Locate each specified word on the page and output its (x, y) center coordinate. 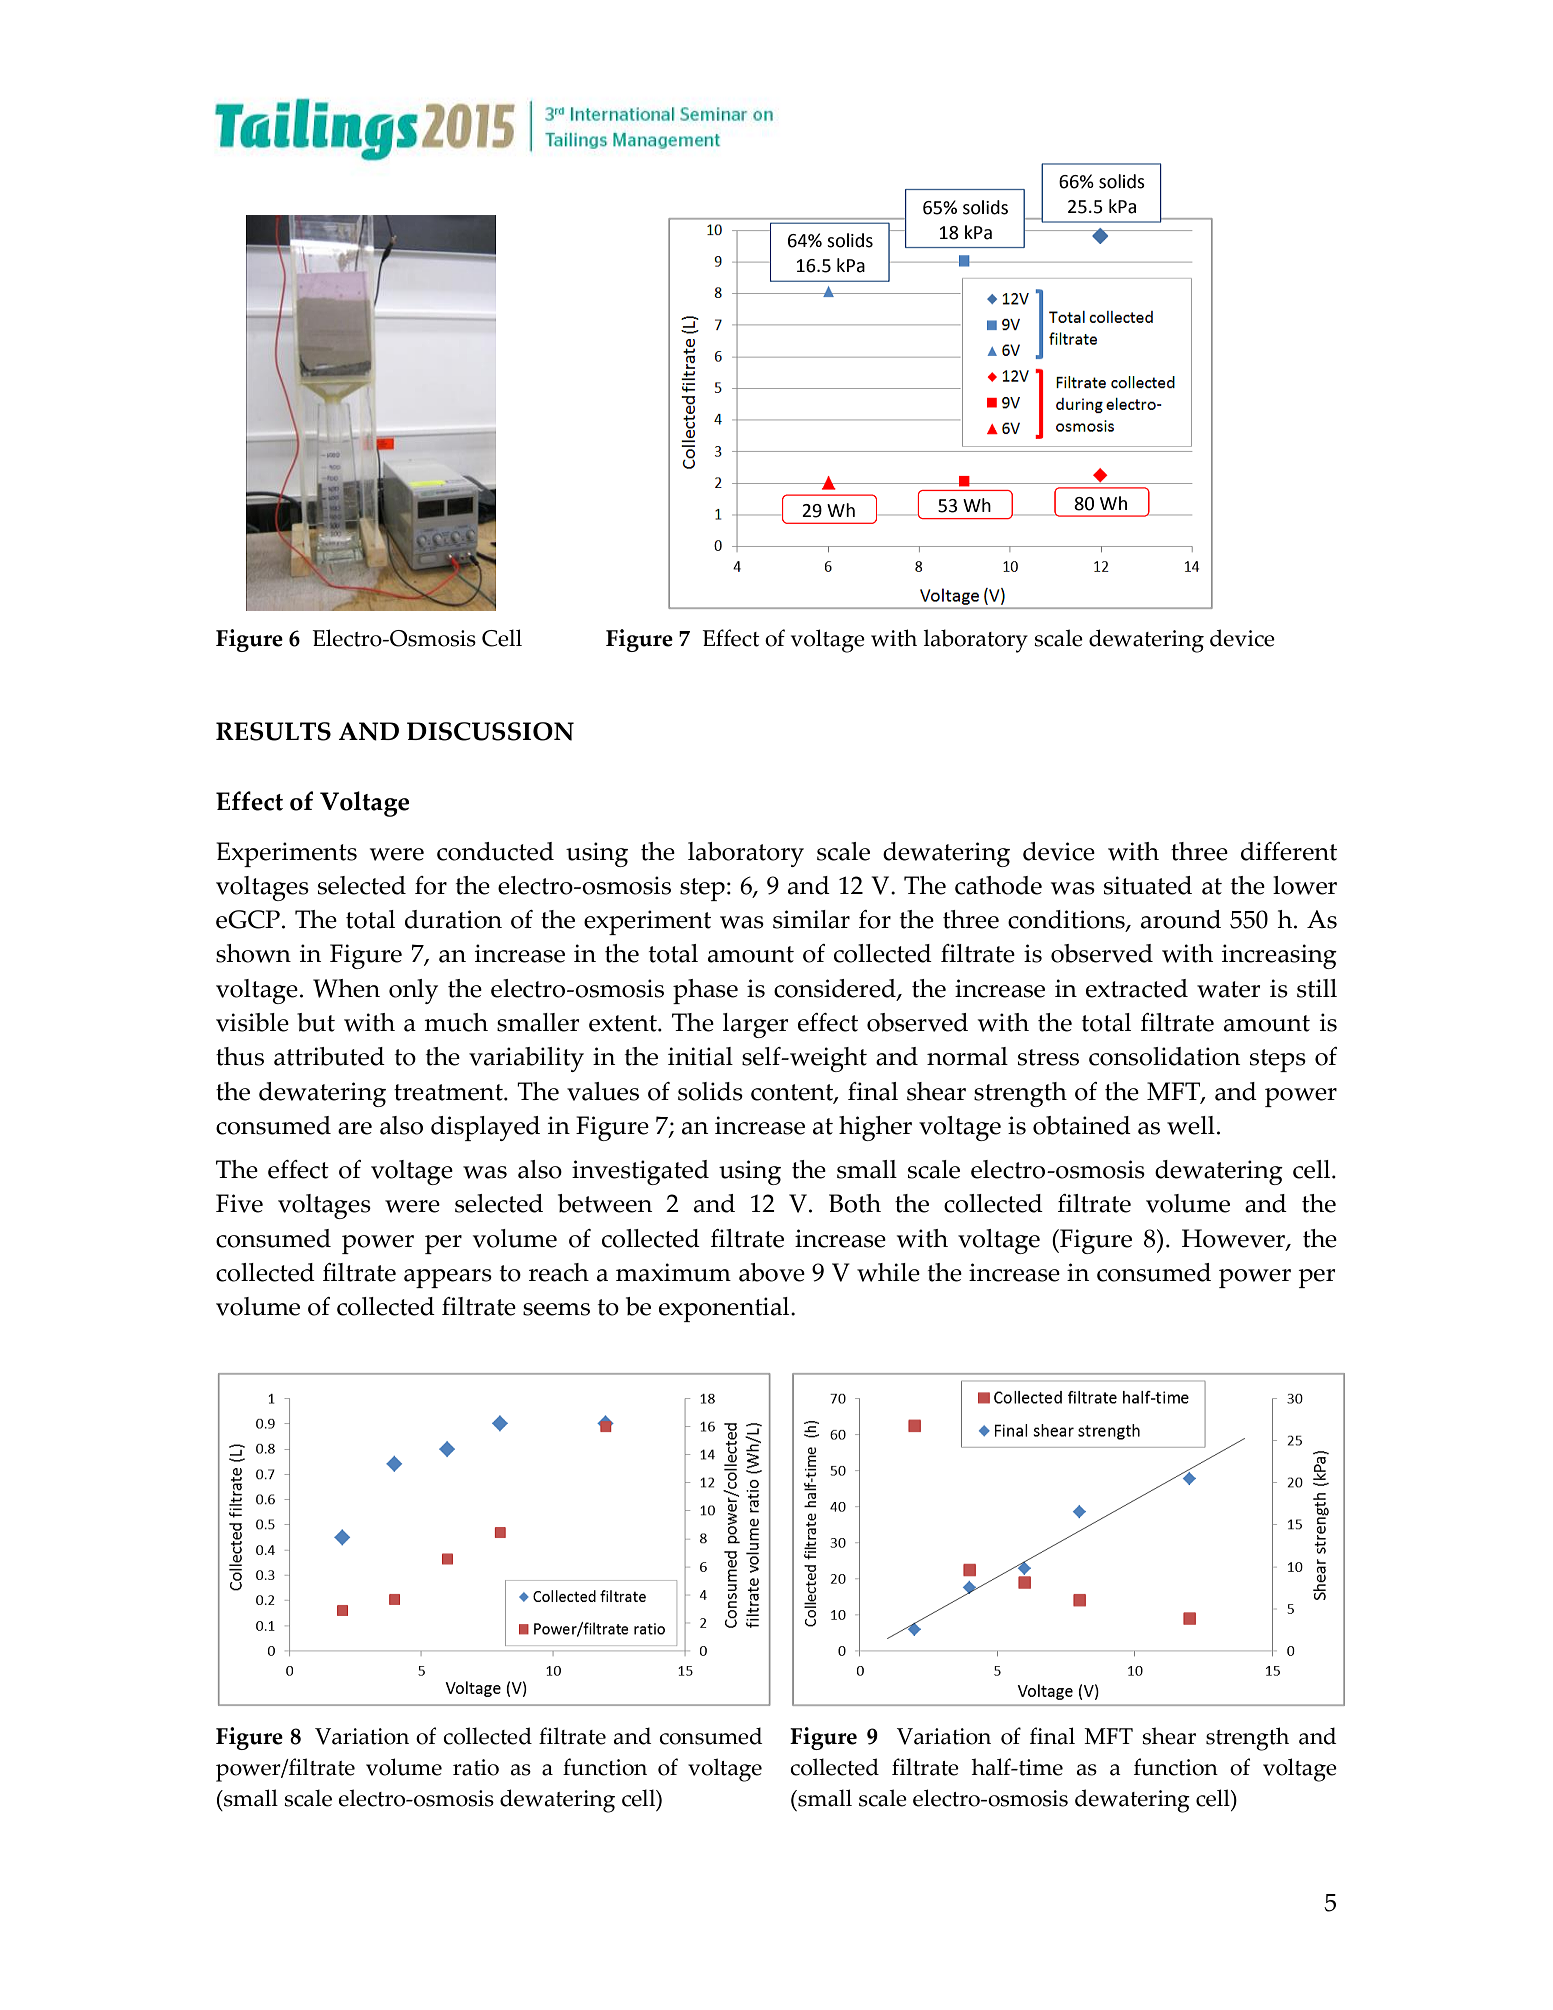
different (1289, 851)
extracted (1137, 988)
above (772, 1272)
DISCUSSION (490, 731)
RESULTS (273, 731)
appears (448, 1278)
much (456, 1022)
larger (755, 1025)
